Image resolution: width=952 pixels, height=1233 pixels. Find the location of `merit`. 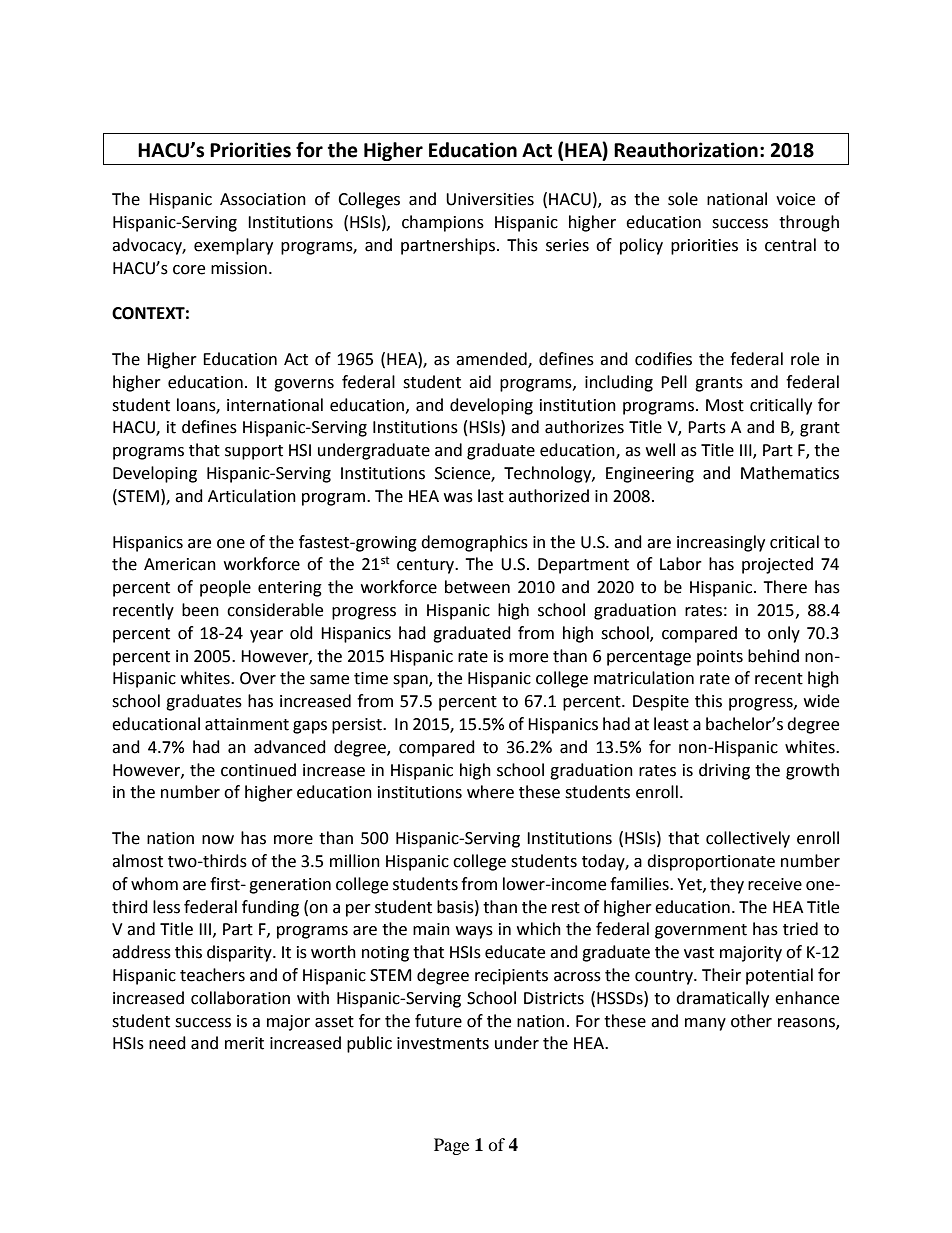

merit is located at coordinates (244, 1043).
